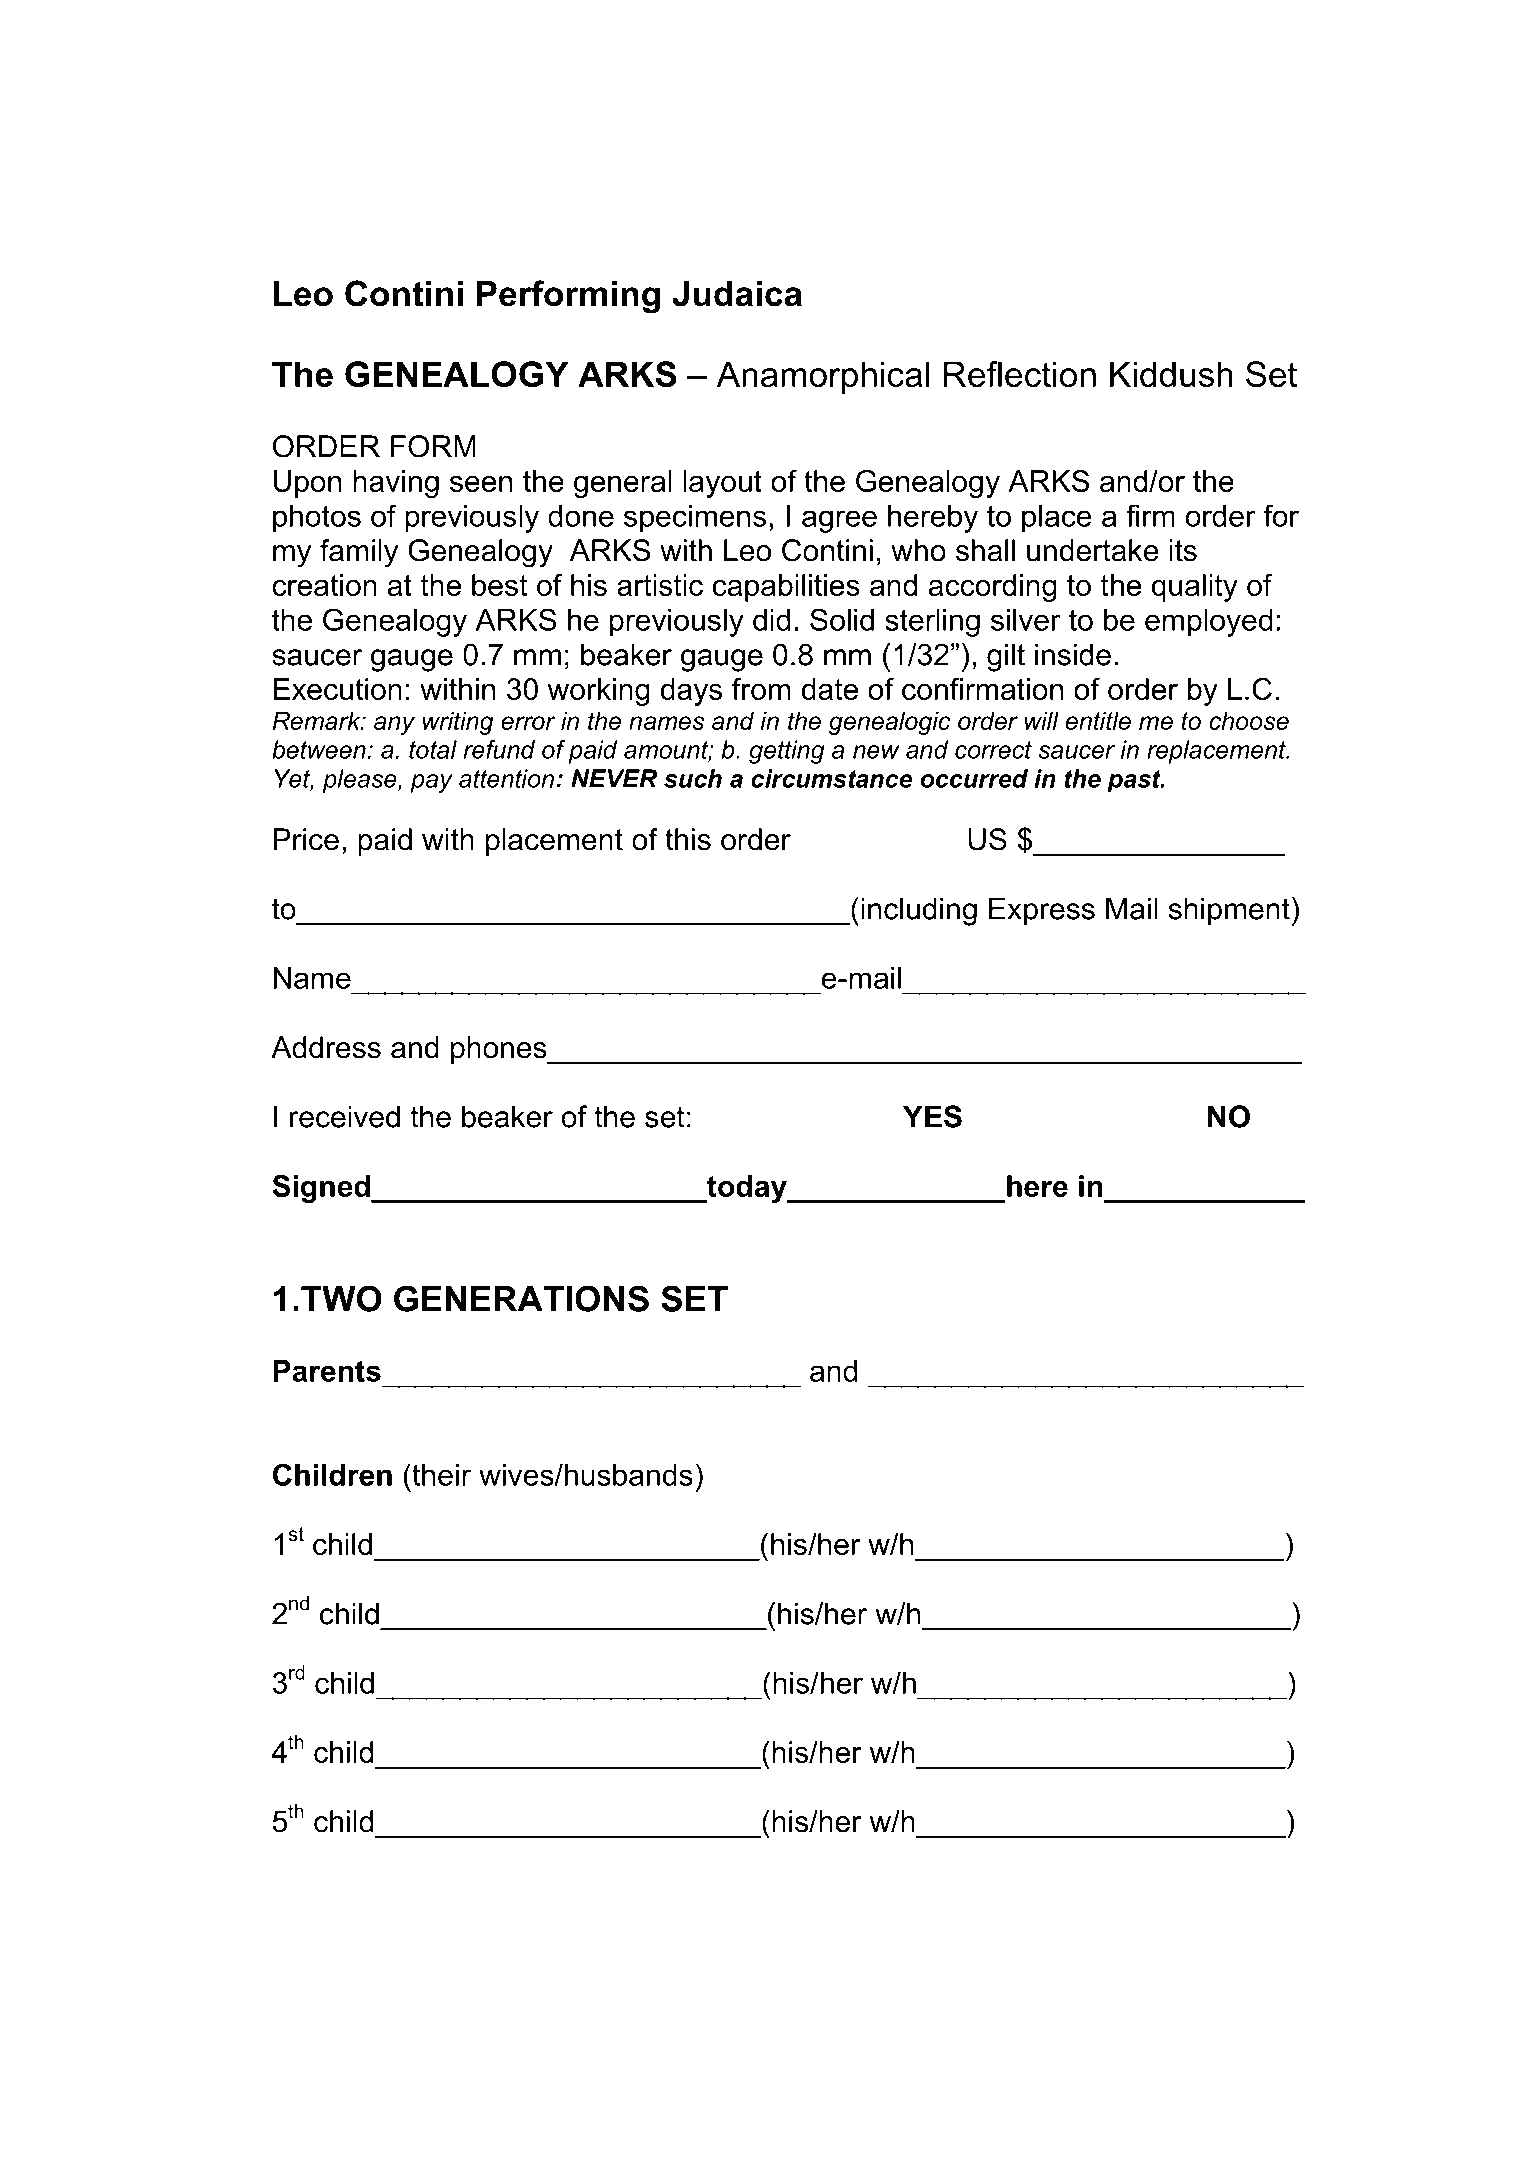 The height and width of the page is (2175, 1537). Describe the element at coordinates (688, 839) in the page. I see `this` at that location.
